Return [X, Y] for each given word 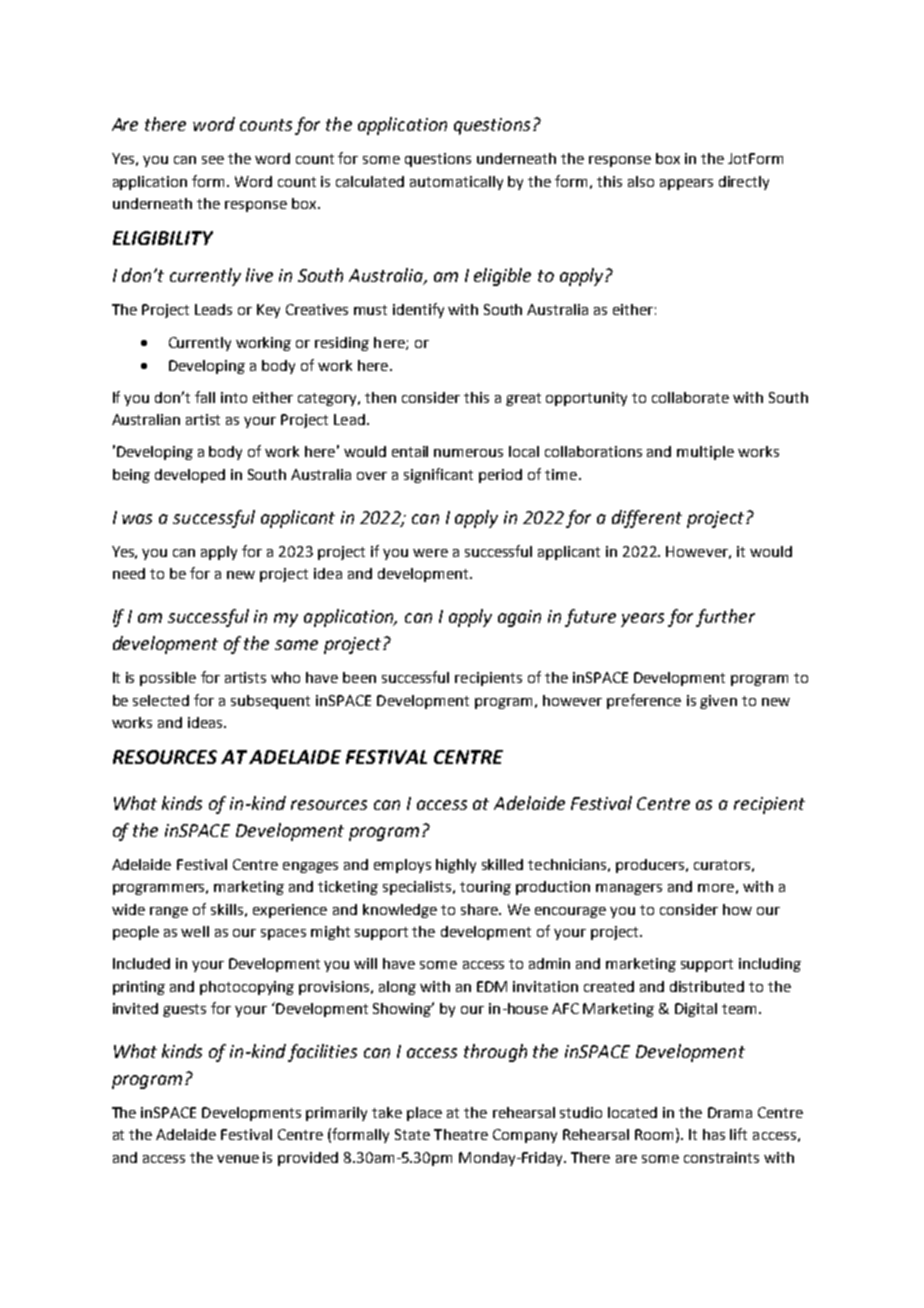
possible [168, 679]
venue [238, 1159]
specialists [418, 888]
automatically [456, 183]
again [519, 618]
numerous [468, 453]
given [718, 702]
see [213, 160]
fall [205, 397]
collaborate [690, 397]
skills [227, 909]
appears [686, 184]
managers [629, 889]
